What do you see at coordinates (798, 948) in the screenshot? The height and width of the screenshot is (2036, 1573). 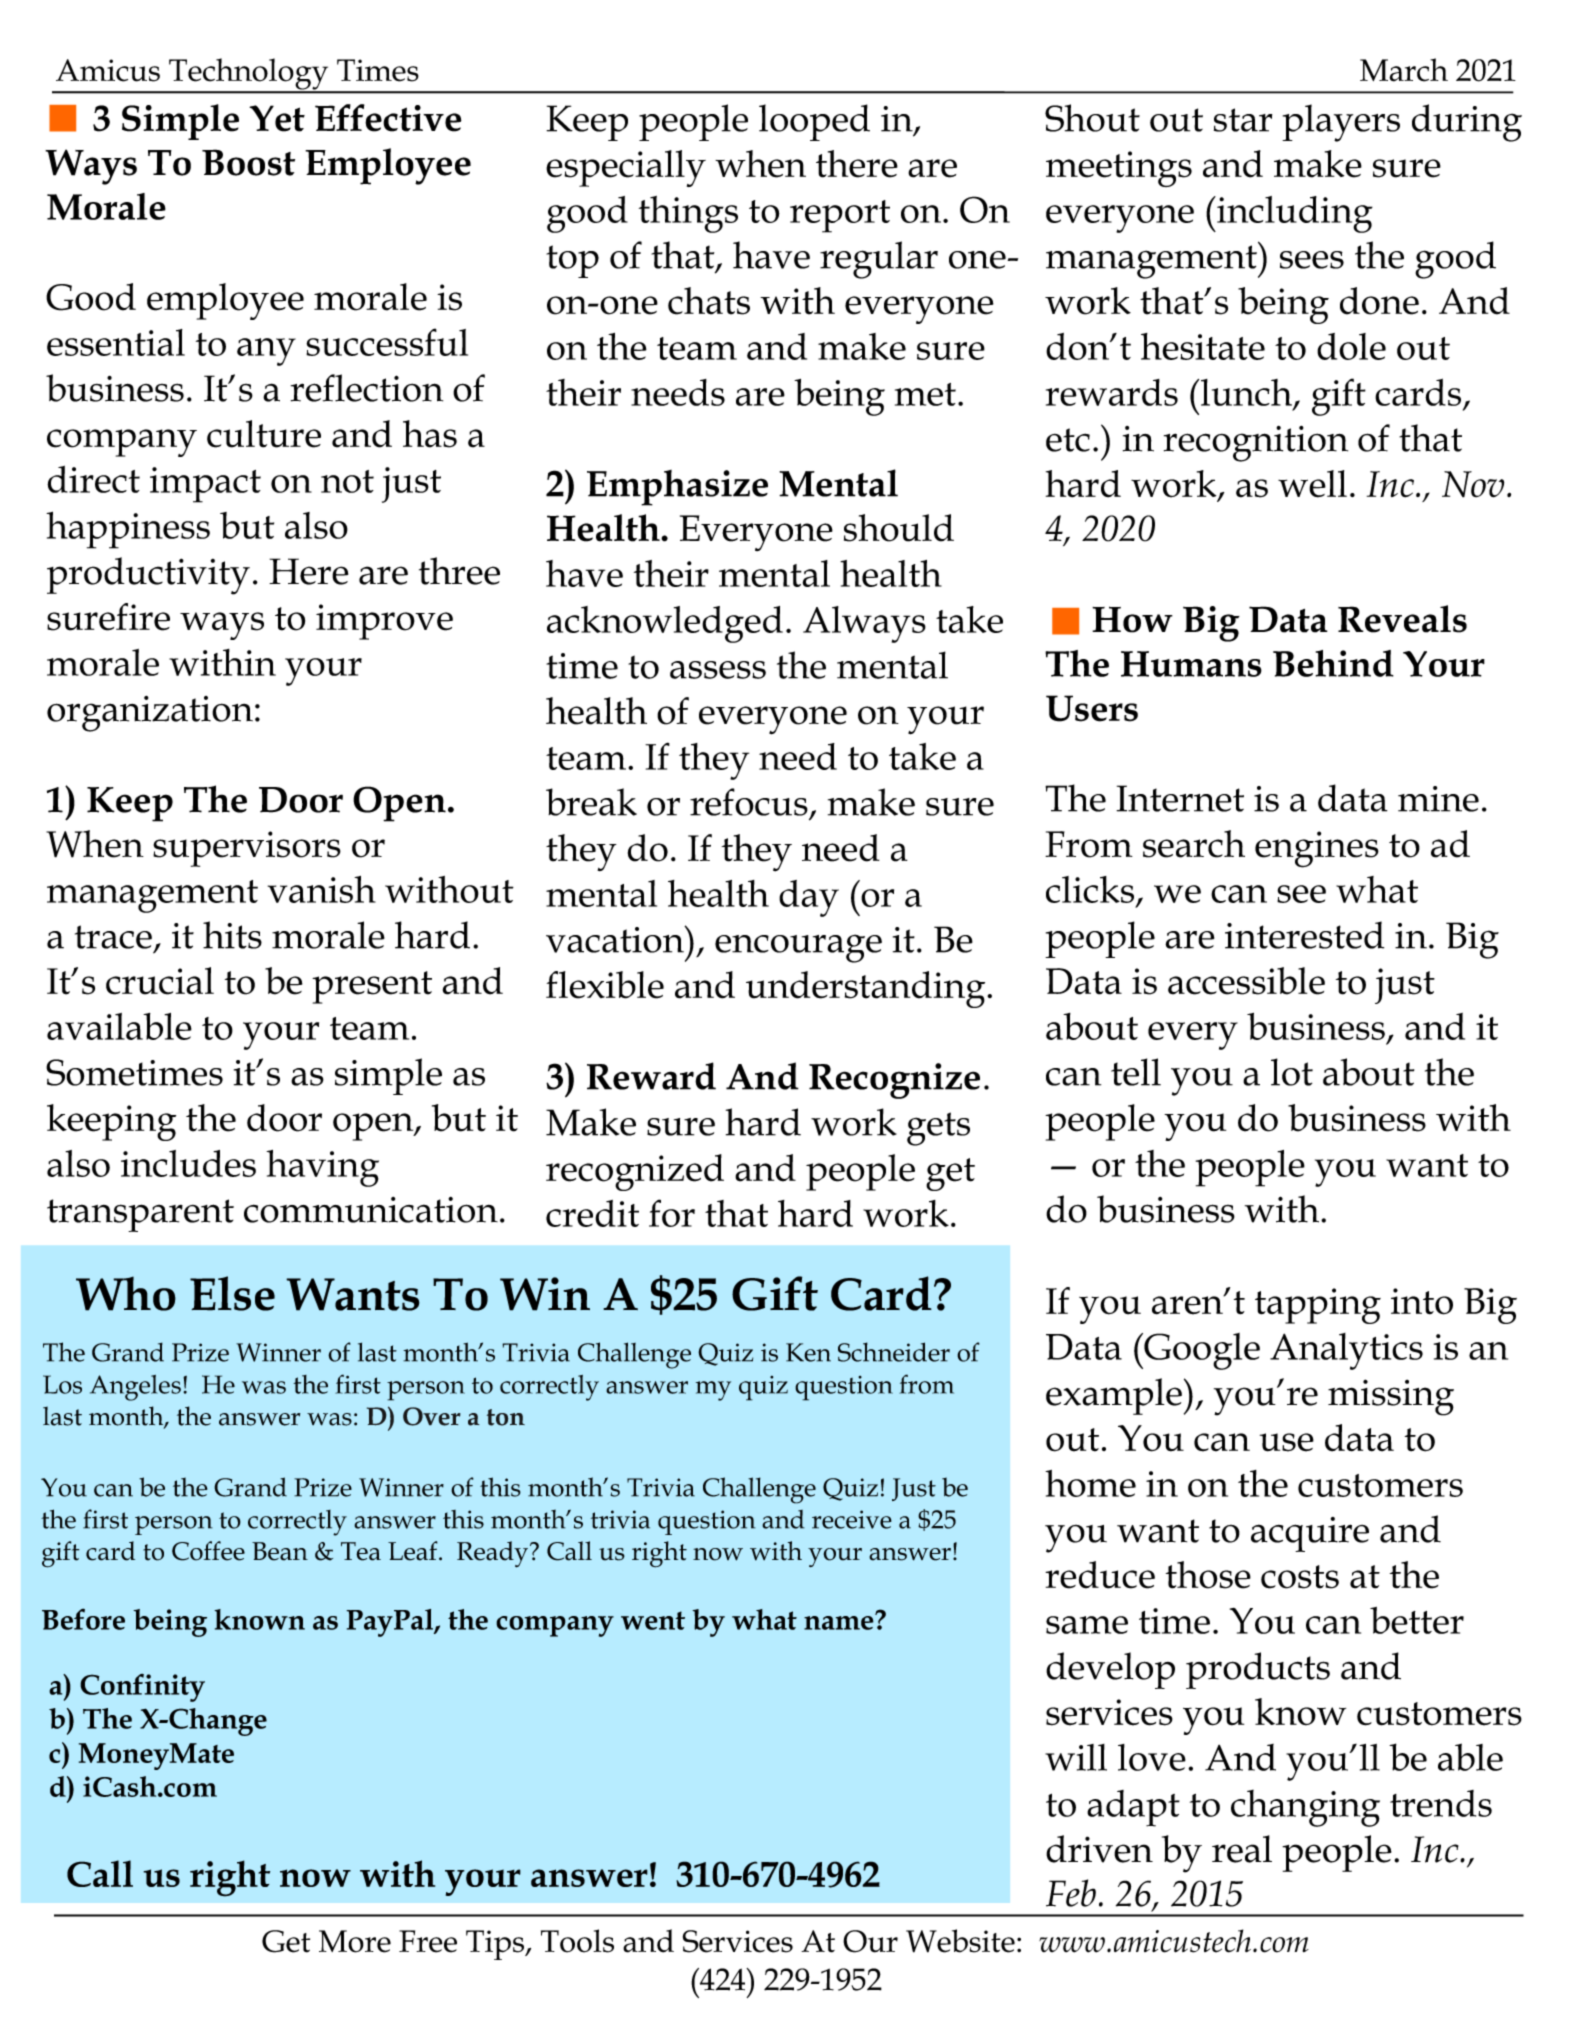 I see `encourage` at bounding box center [798, 948].
